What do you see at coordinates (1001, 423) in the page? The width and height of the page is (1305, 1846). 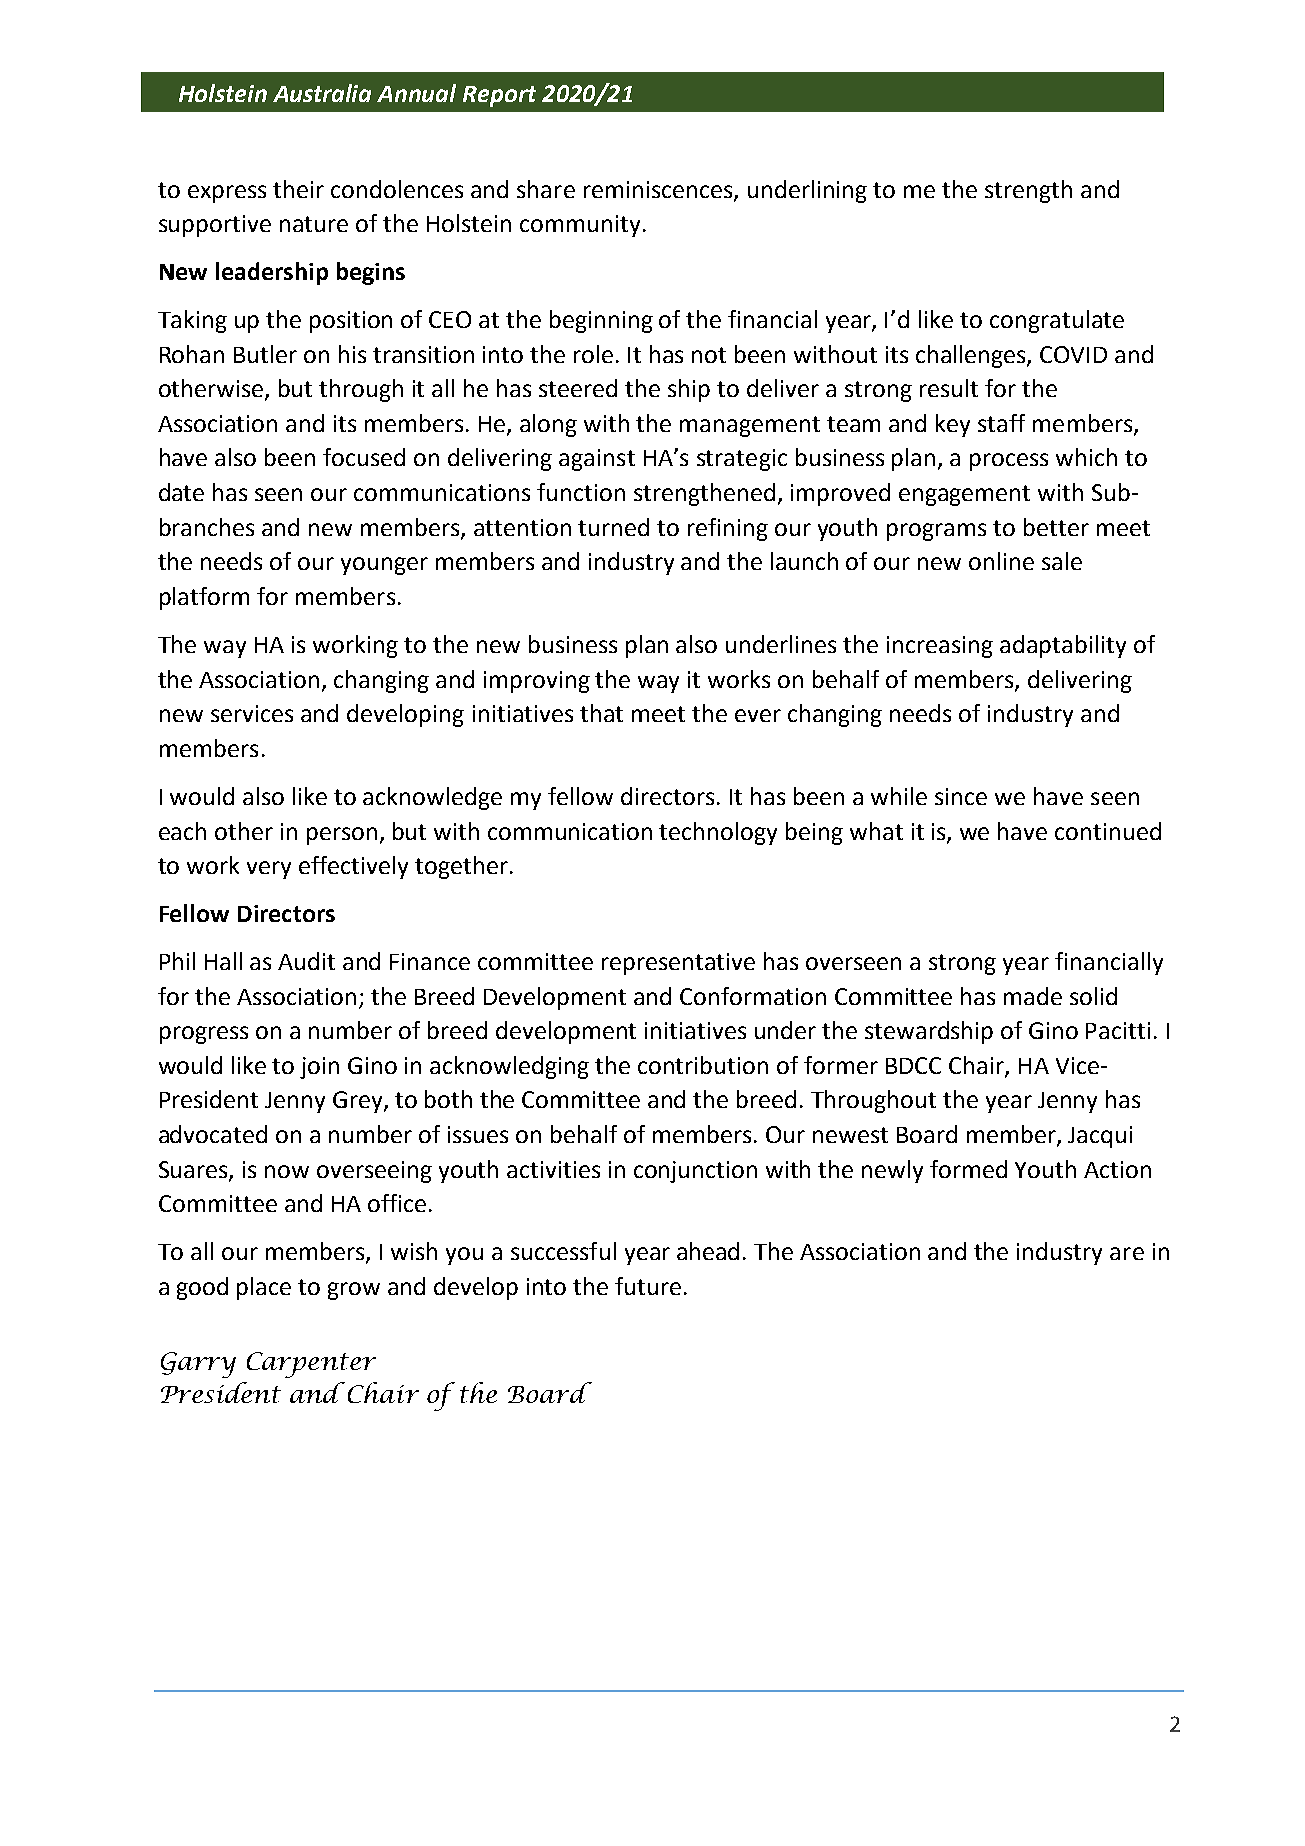 I see `staff` at bounding box center [1001, 423].
